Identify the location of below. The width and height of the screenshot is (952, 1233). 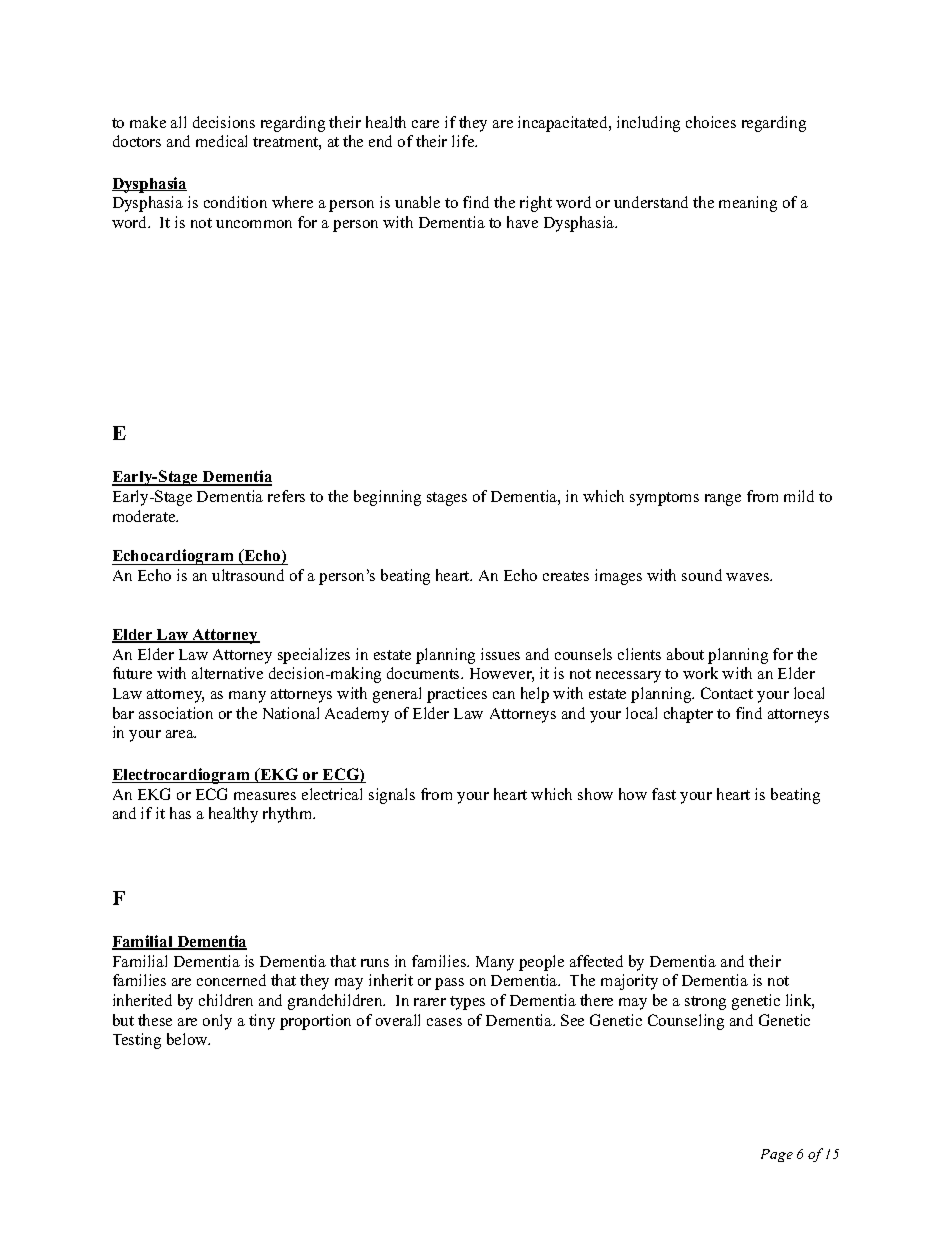
(188, 1039).
